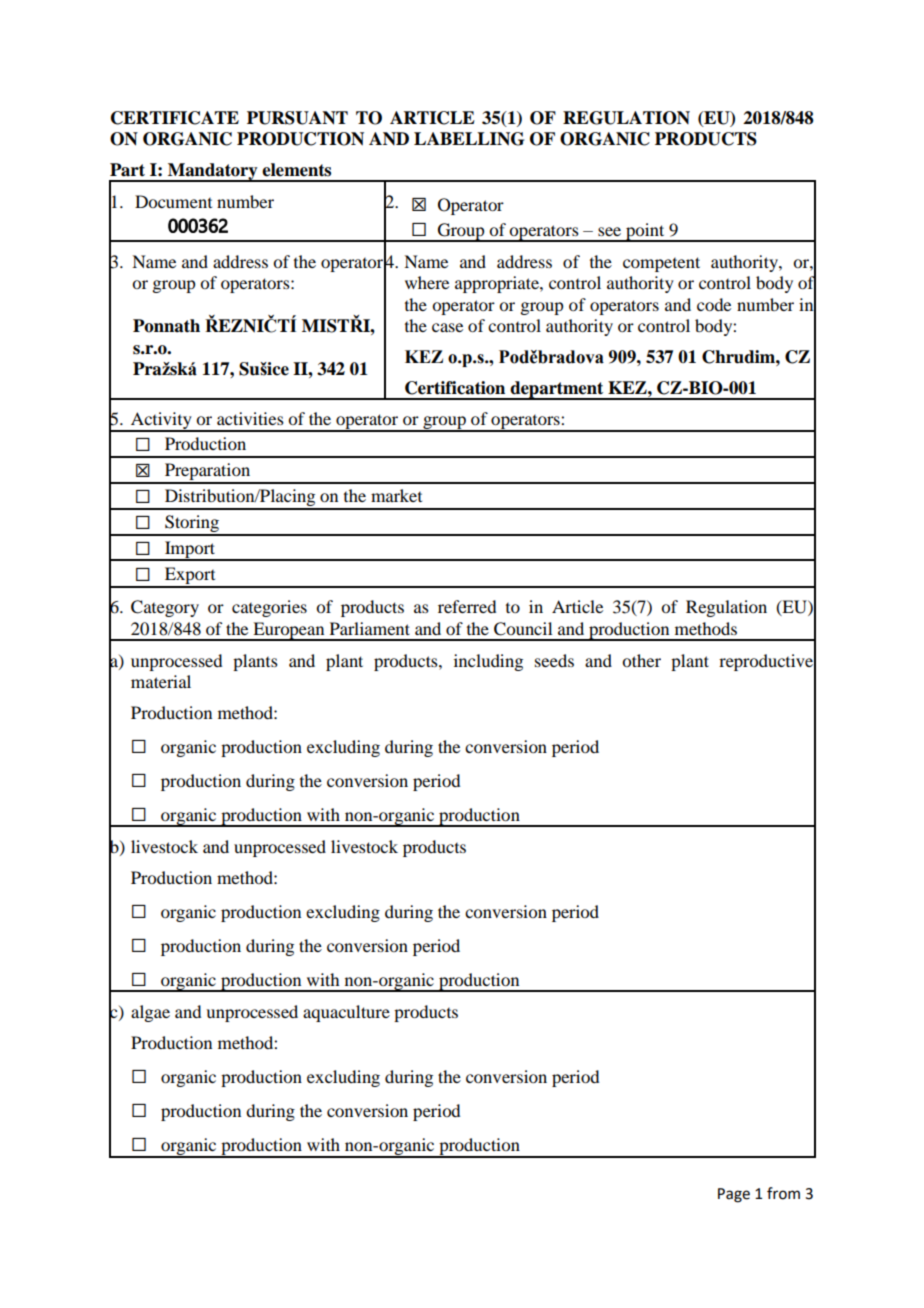 The height and width of the page is (1308, 924). What do you see at coordinates (641, 660) in the page?
I see `other` at bounding box center [641, 660].
